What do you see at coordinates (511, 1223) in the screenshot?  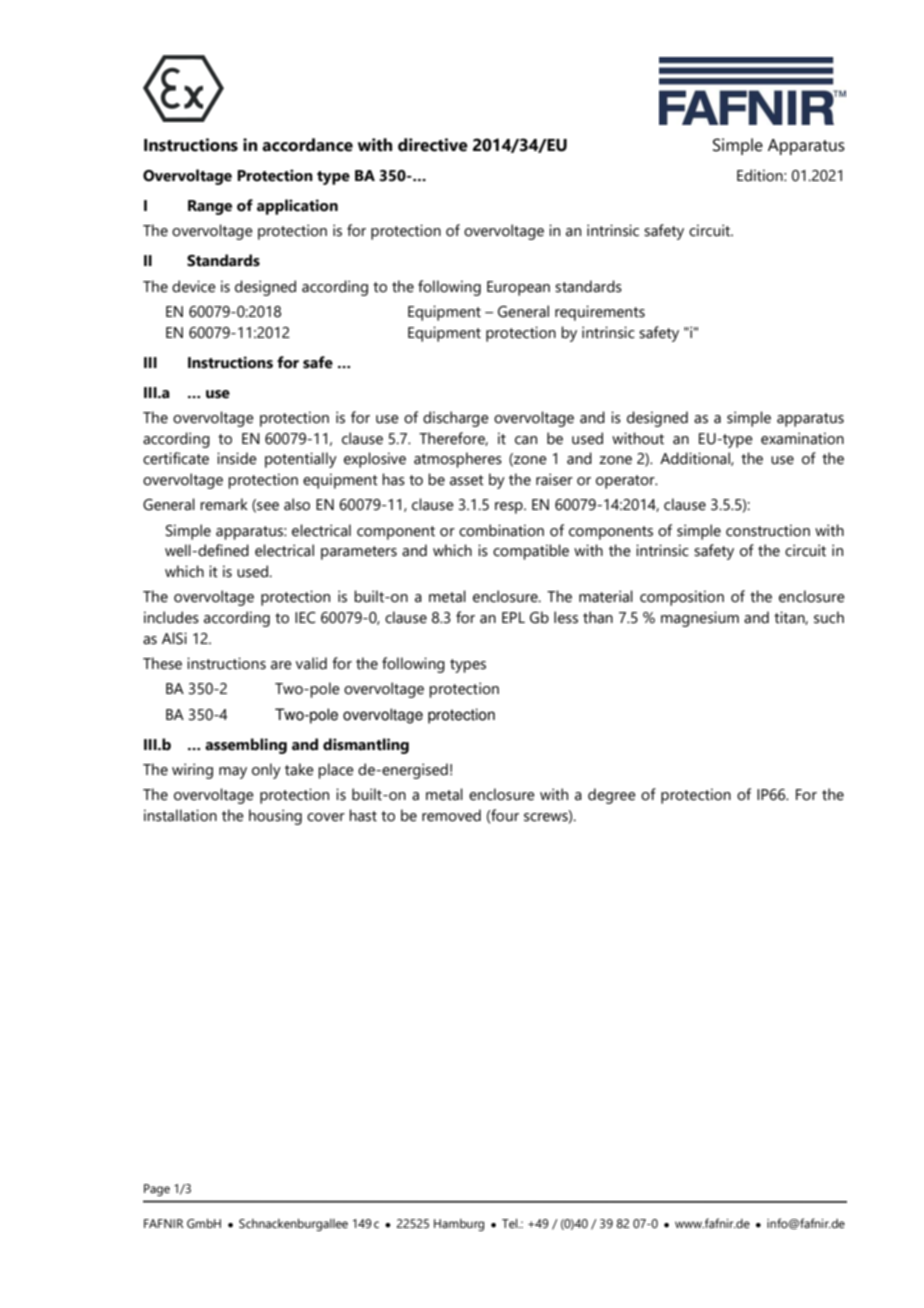 I see `Tel` at bounding box center [511, 1223].
